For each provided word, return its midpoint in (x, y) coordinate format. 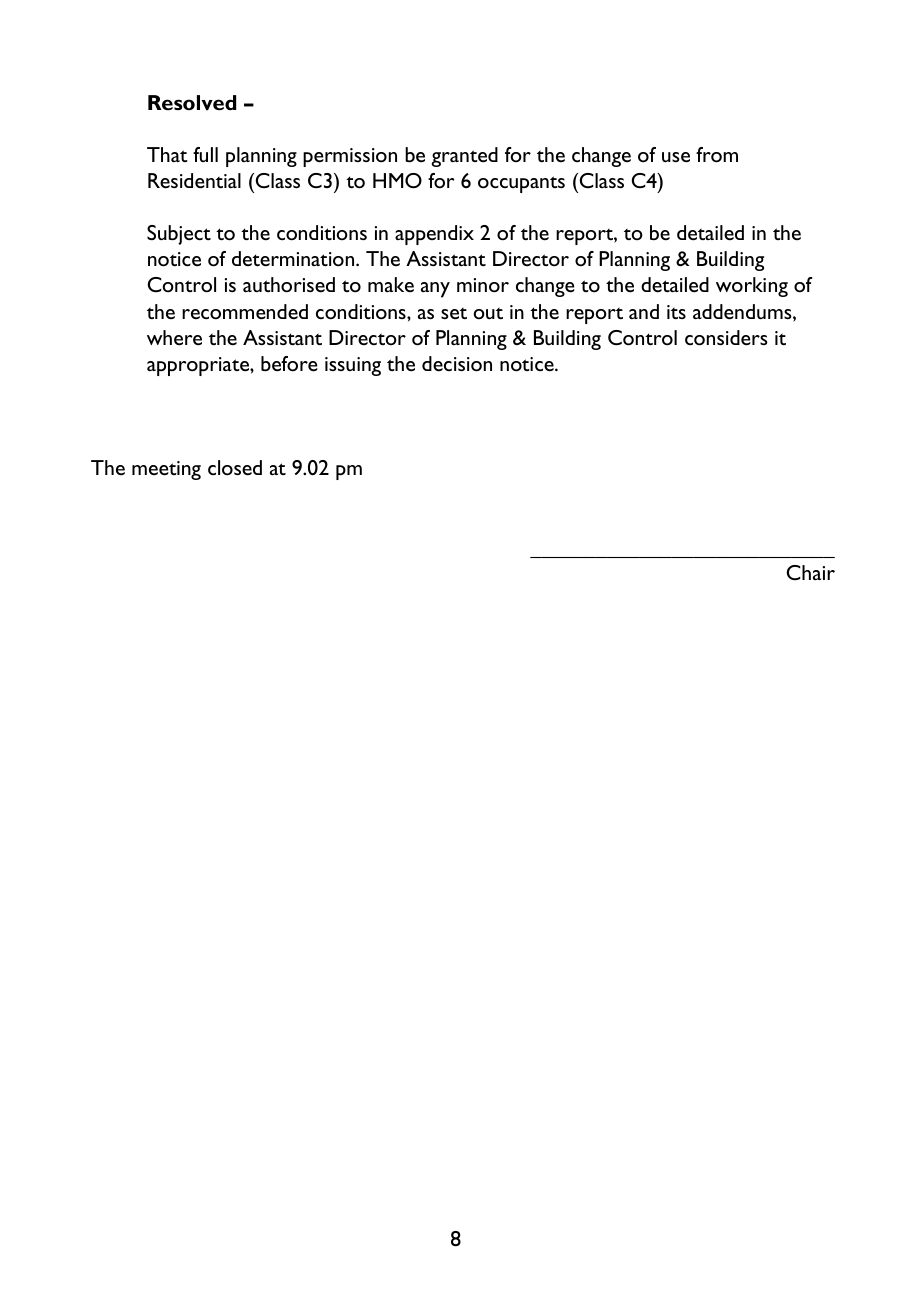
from (717, 155)
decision (457, 364)
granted (465, 157)
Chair (810, 572)
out (488, 313)
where (174, 338)
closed (235, 468)
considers (726, 338)
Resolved (192, 103)
